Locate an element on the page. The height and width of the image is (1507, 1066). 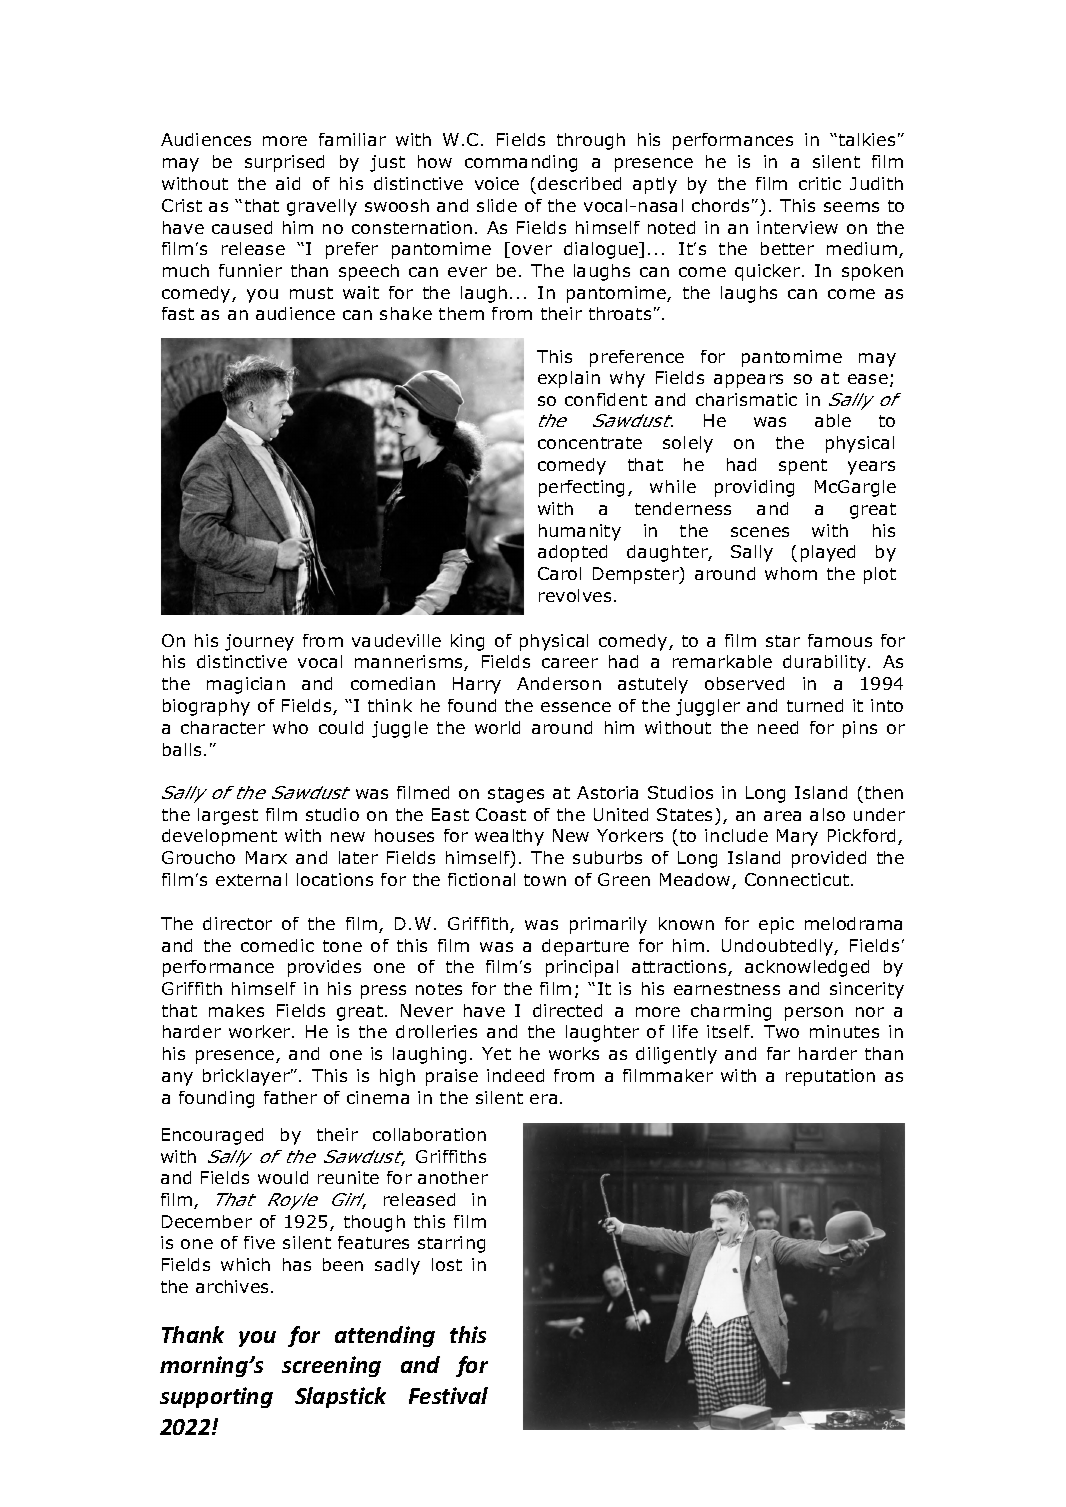
commanding is located at coordinates (521, 163).
